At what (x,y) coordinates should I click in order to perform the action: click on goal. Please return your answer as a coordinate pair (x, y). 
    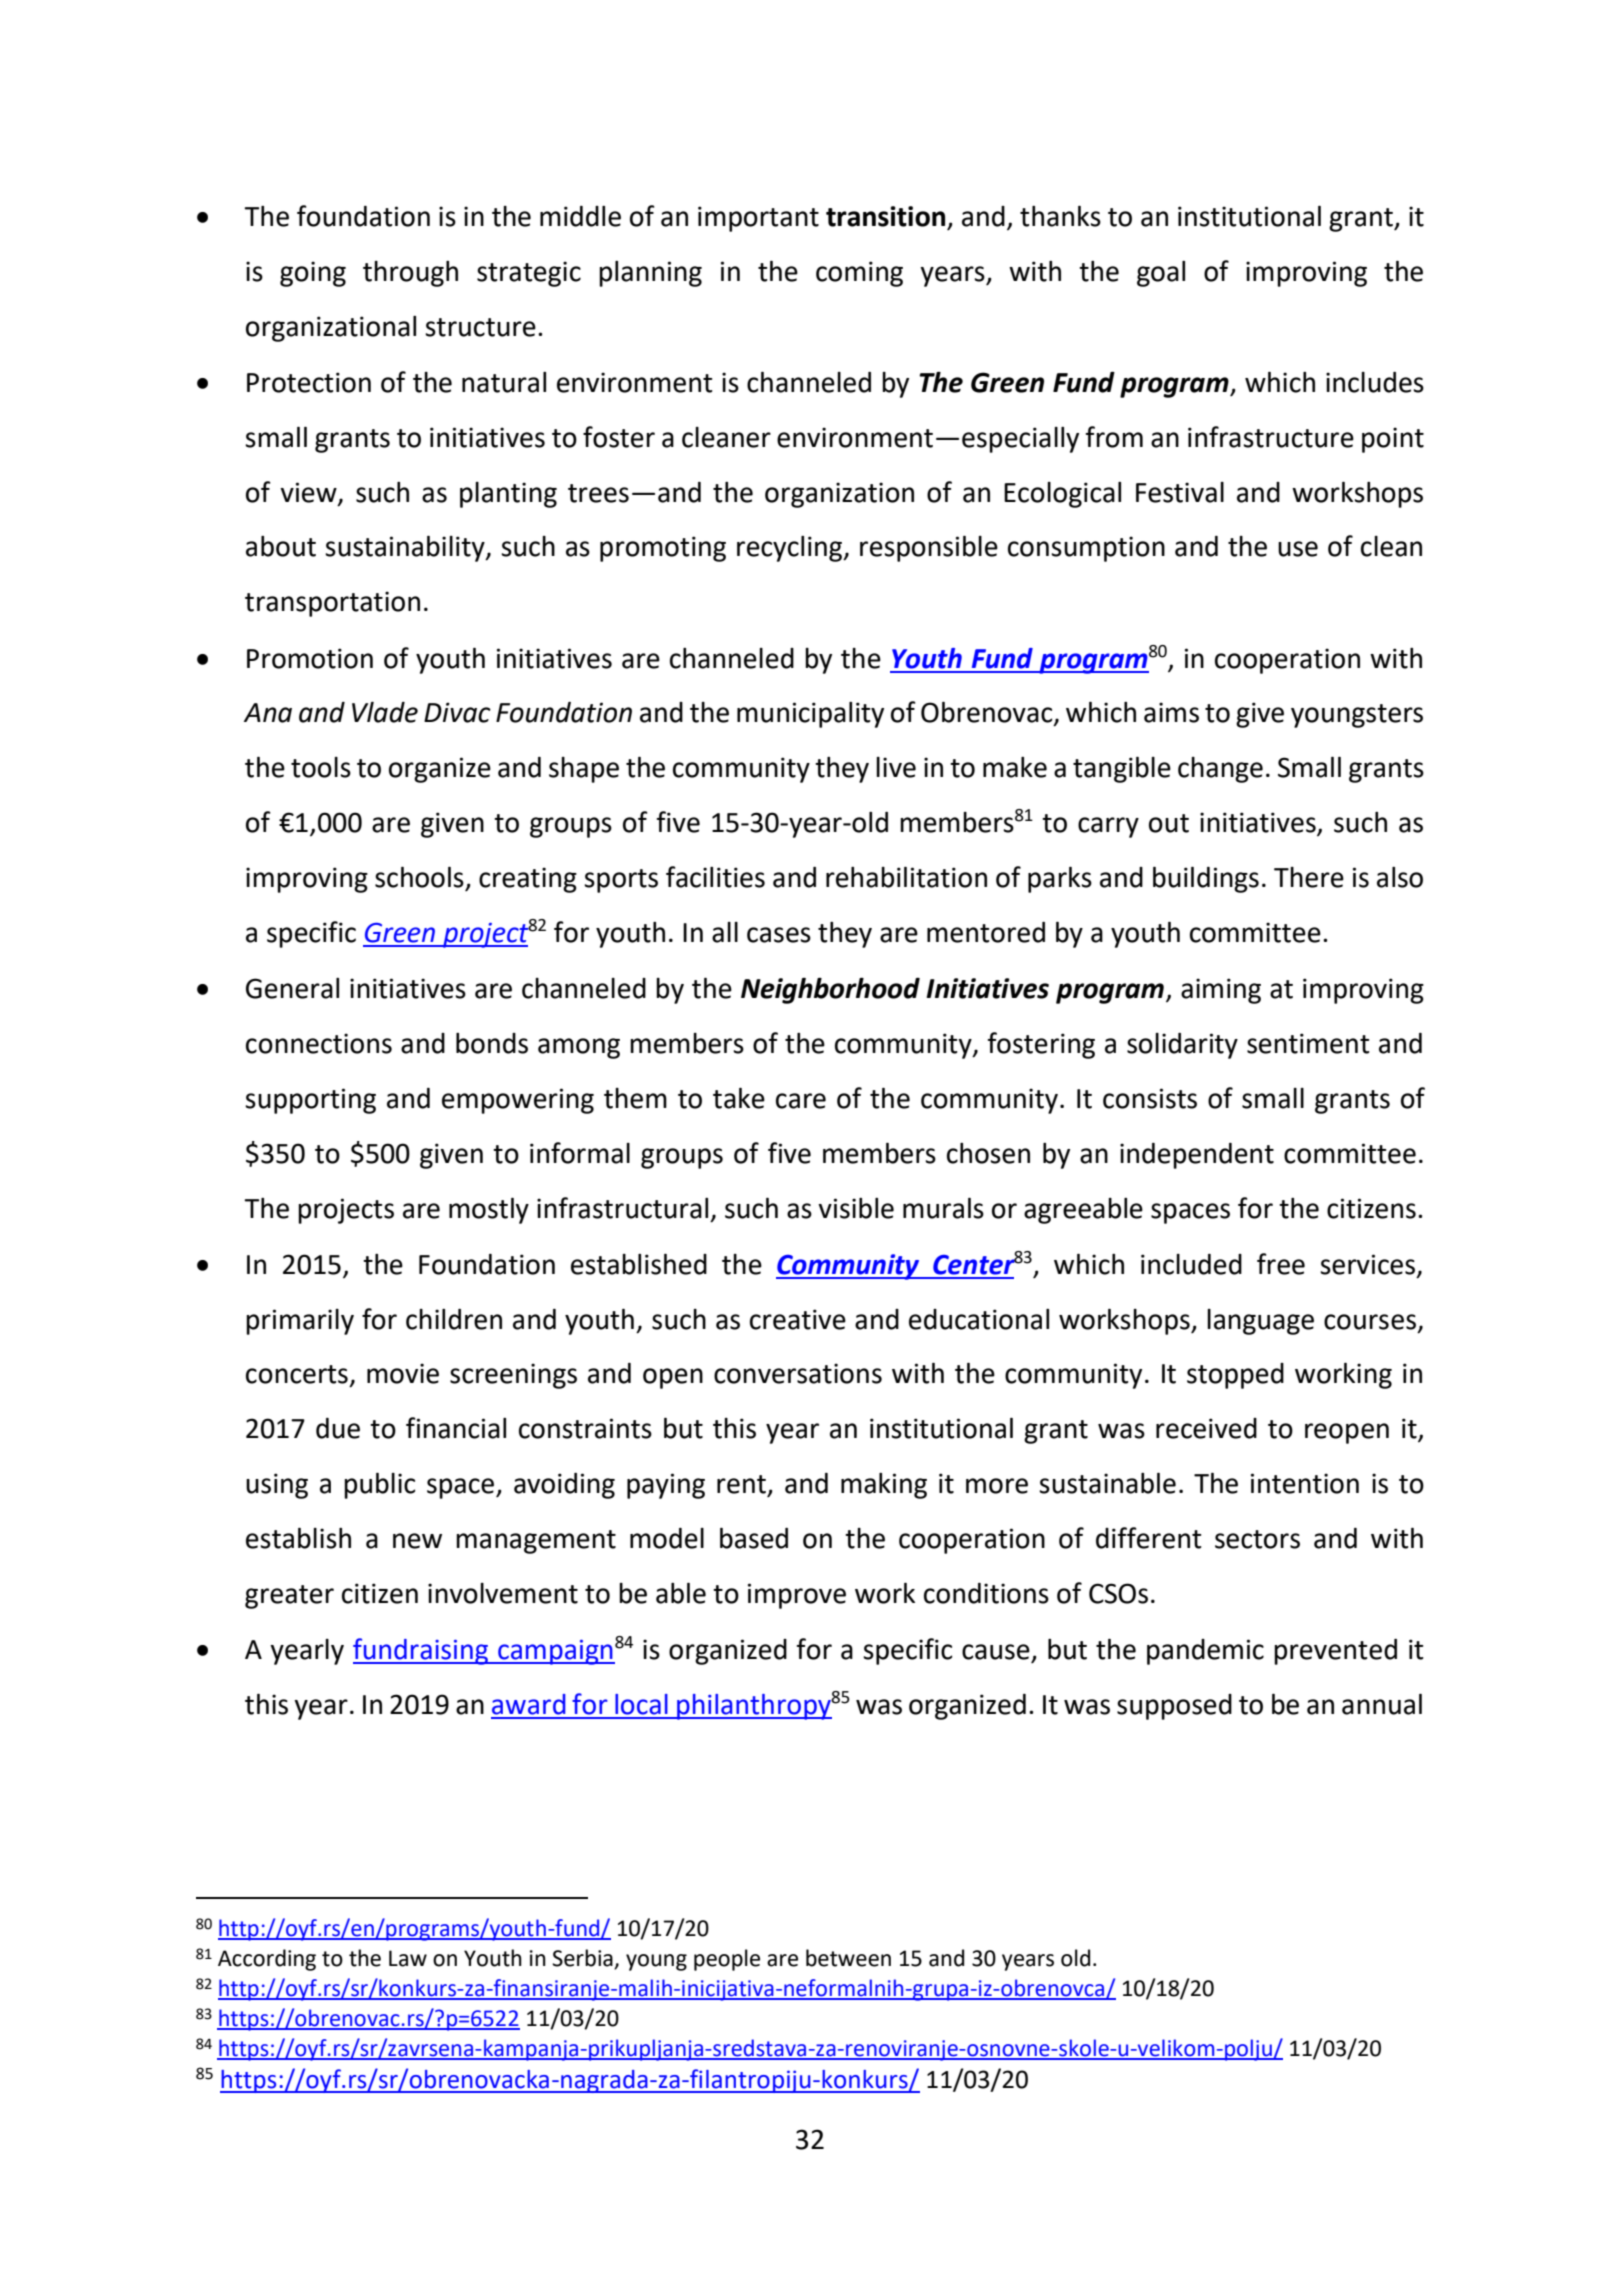
    Looking at the image, I should click on (1161, 274).
